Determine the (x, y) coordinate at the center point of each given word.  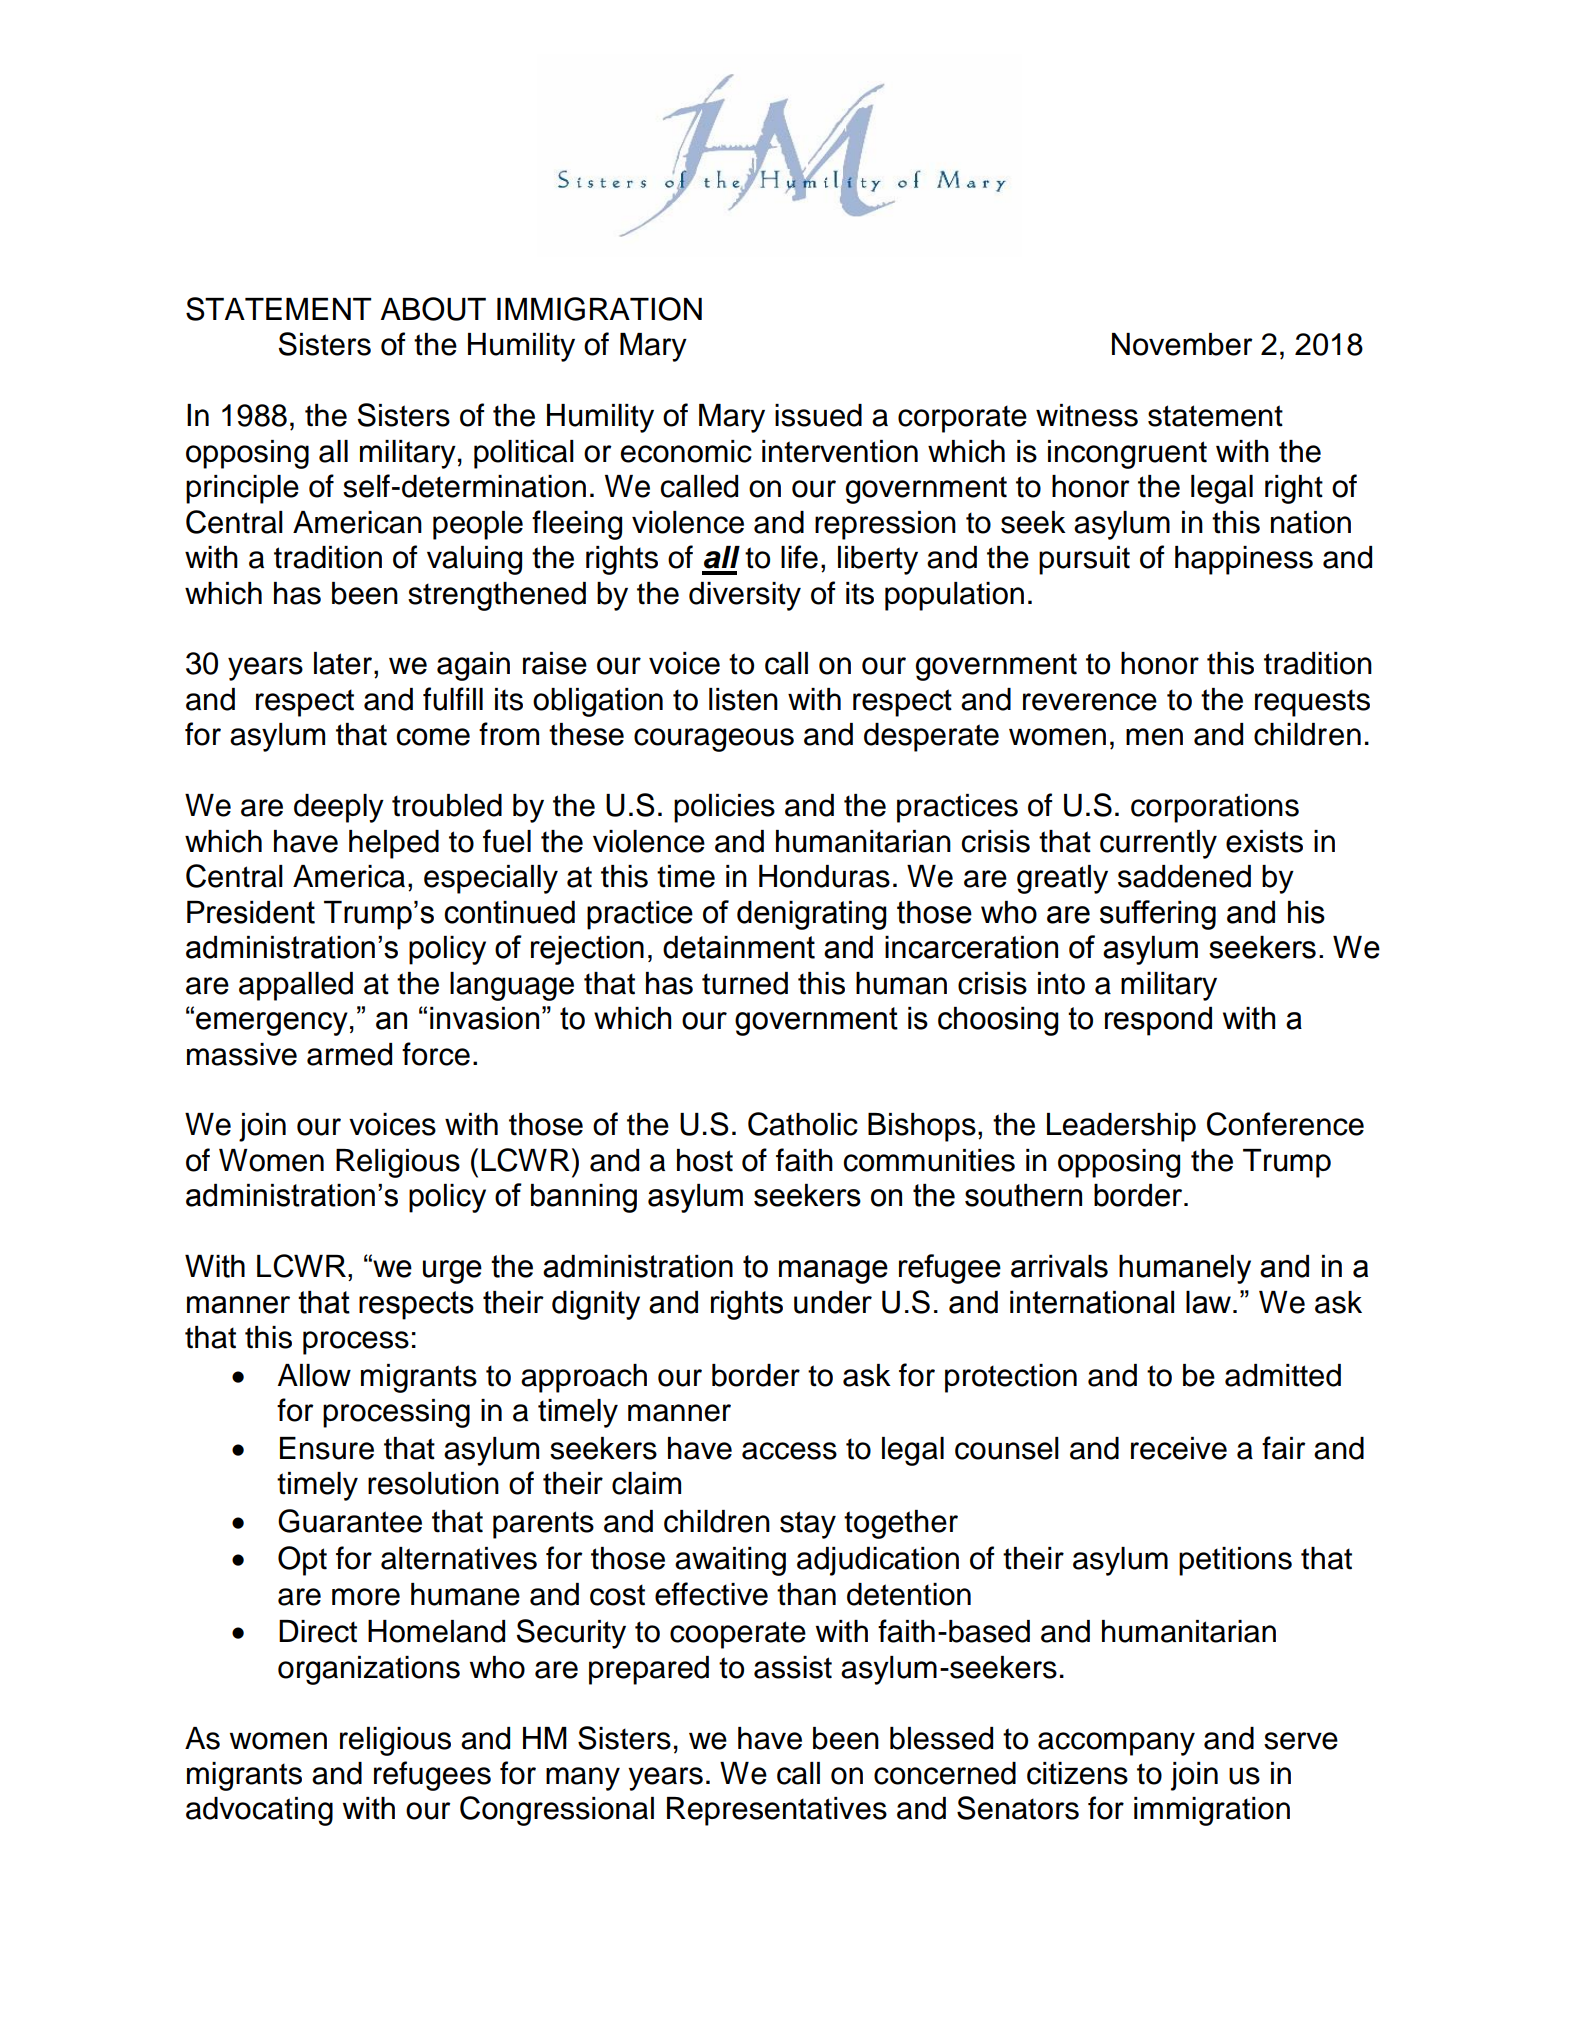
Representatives (777, 1811)
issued (818, 415)
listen (743, 699)
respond (1158, 1021)
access (789, 1451)
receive (1179, 1448)
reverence (1090, 702)
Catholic (803, 1124)
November (1182, 344)
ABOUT (433, 309)
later (344, 663)
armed (349, 1054)
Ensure (327, 1448)
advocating (259, 1811)
